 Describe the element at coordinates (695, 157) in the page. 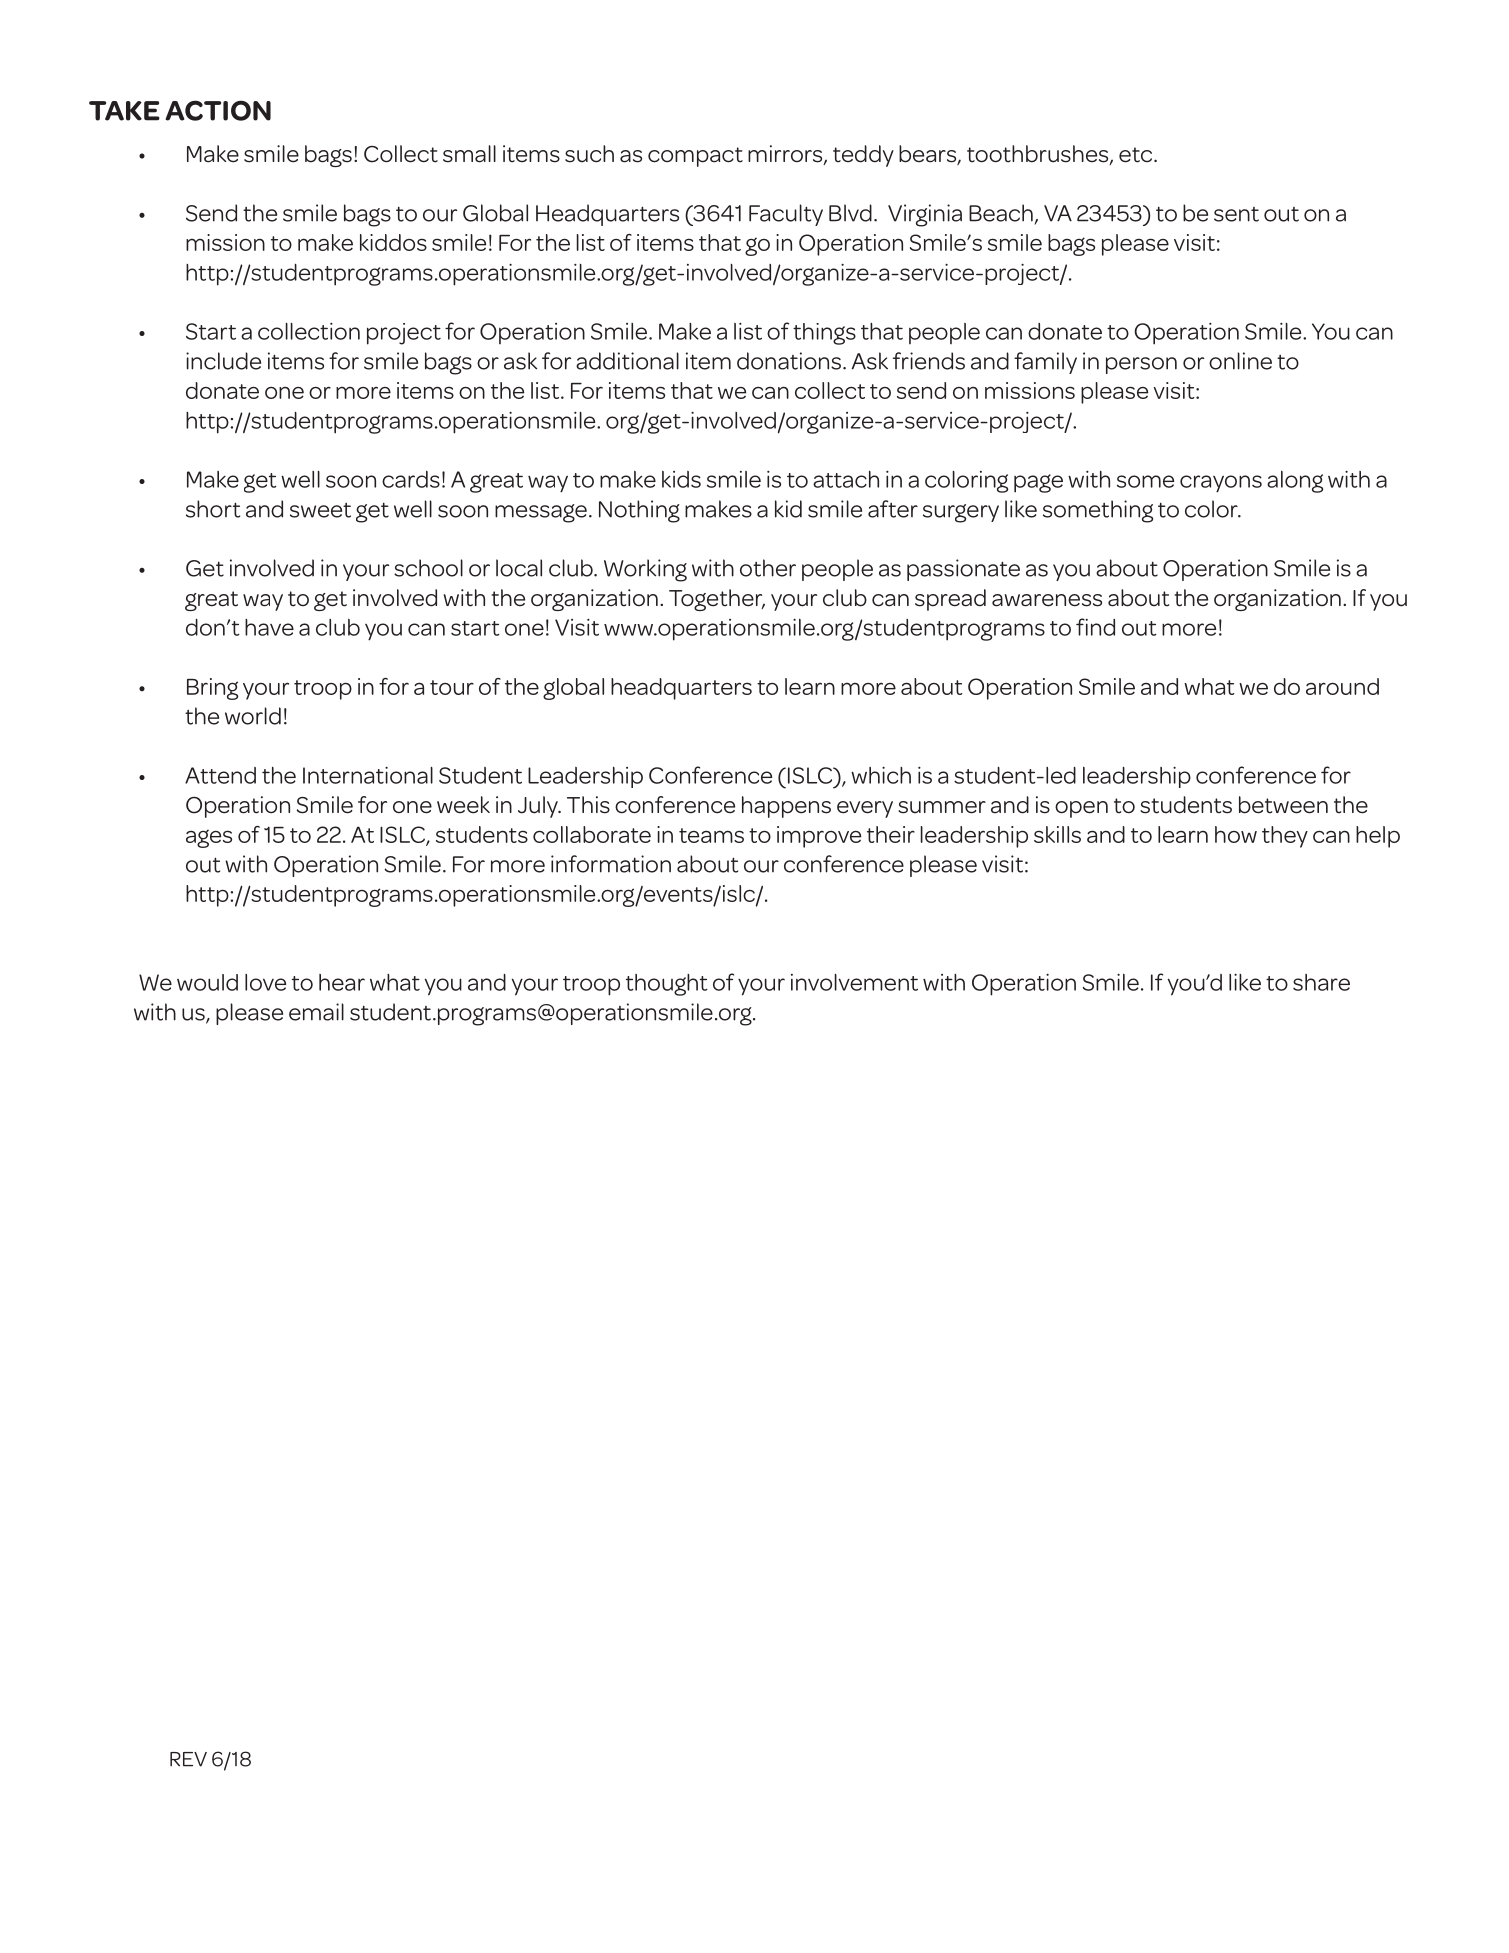

I see `compact` at that location.
